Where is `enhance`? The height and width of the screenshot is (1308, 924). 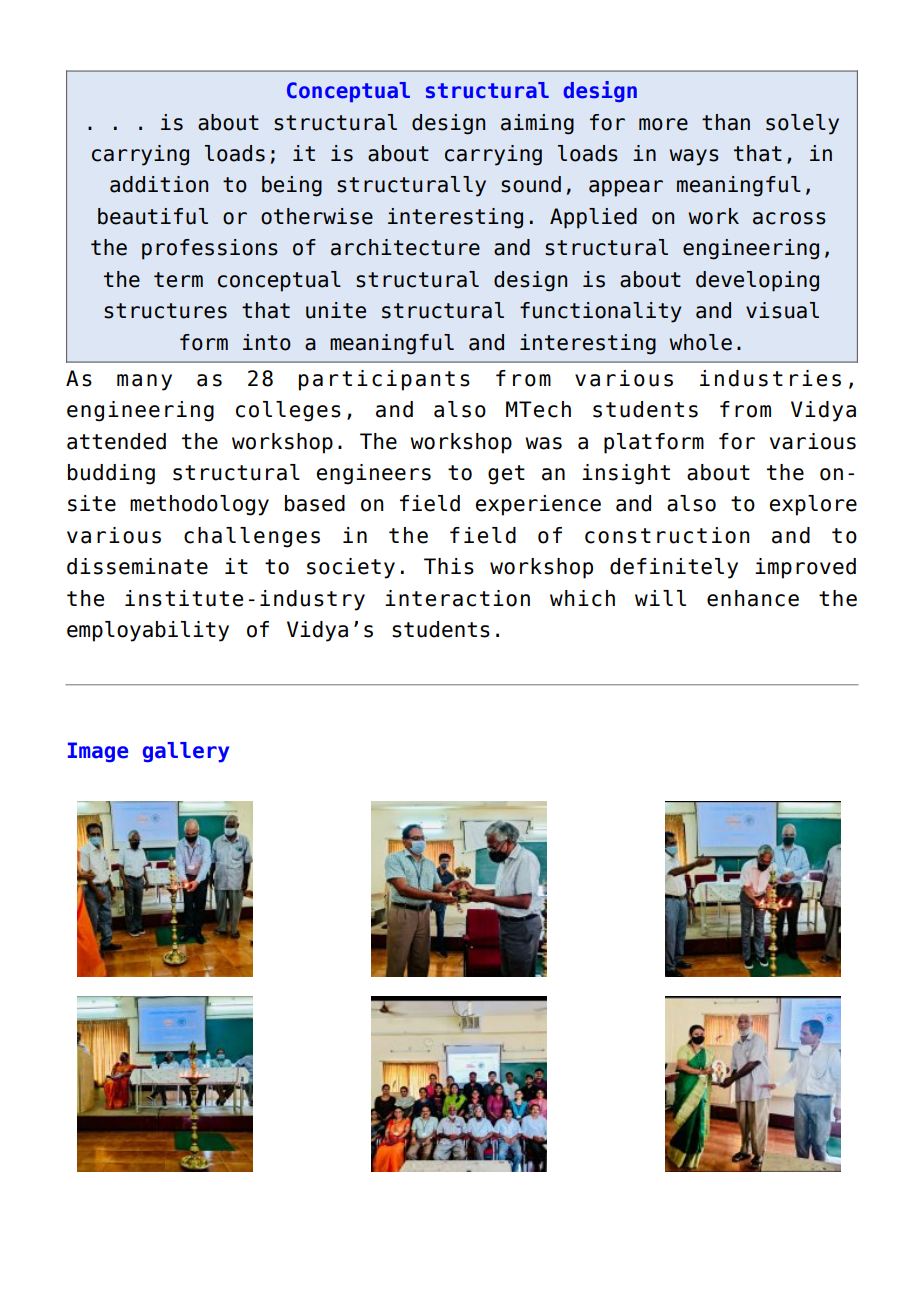 enhance is located at coordinates (753, 598).
